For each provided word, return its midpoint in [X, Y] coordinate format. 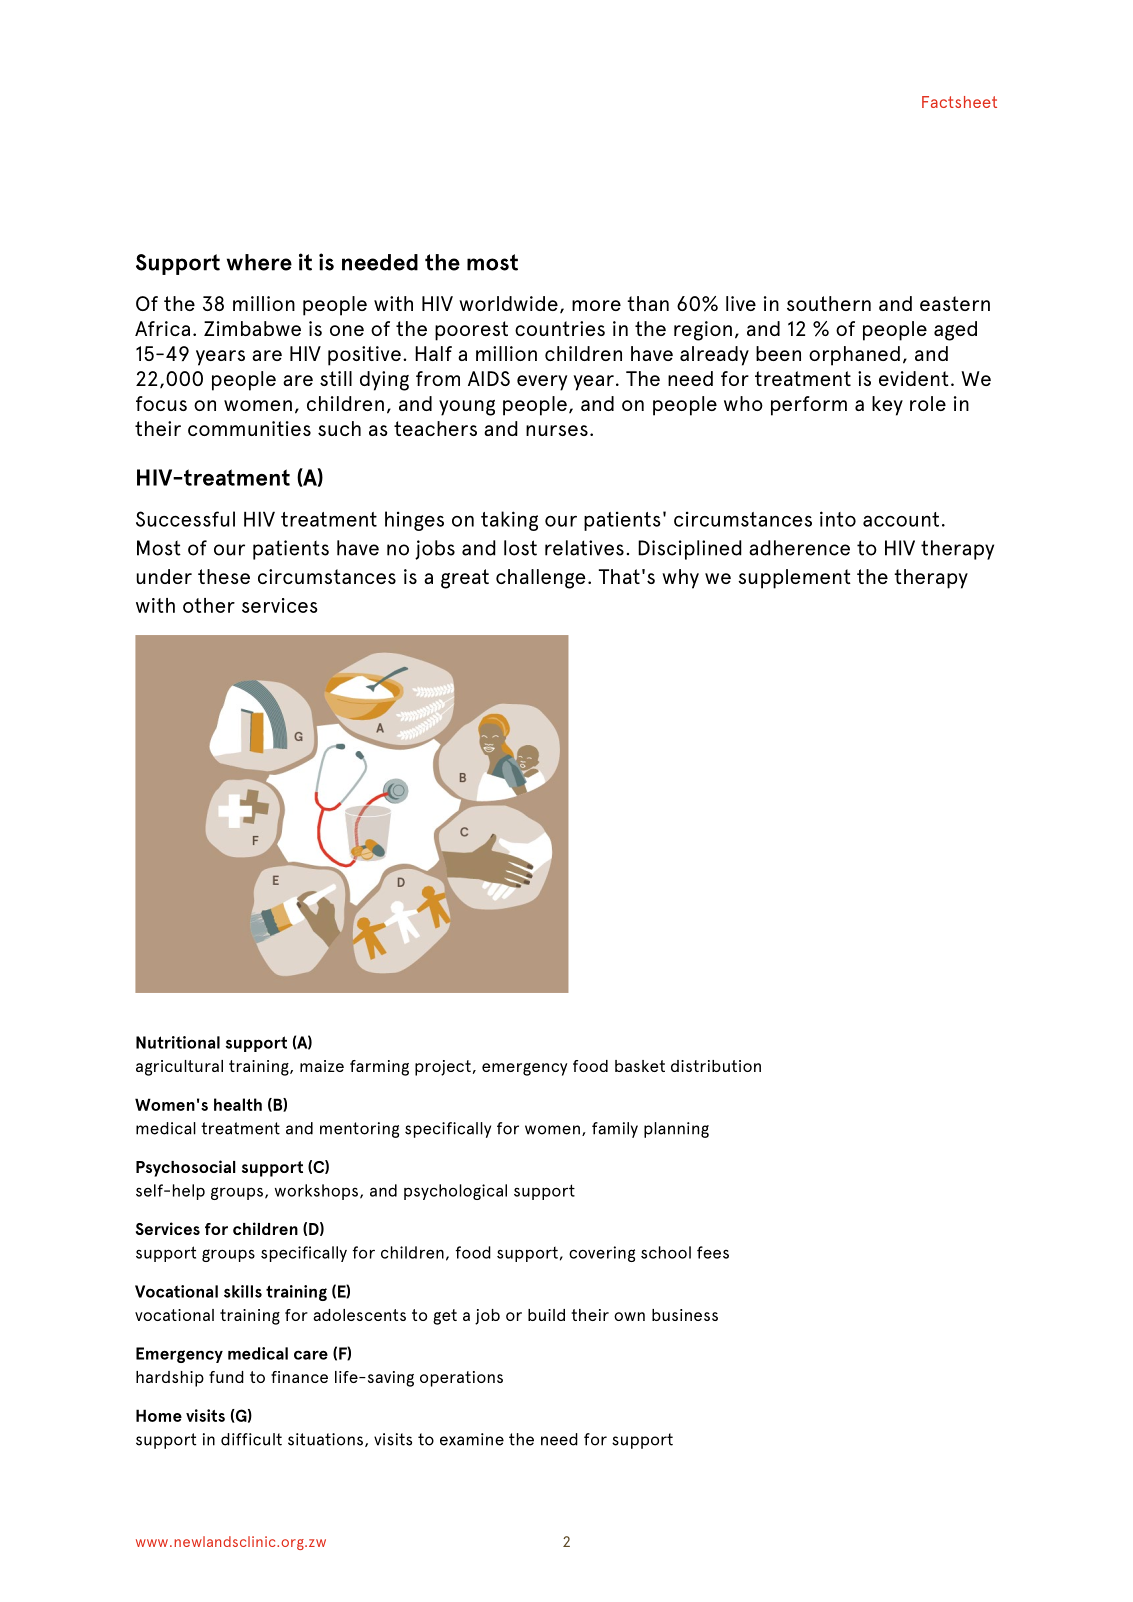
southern [829, 303]
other [209, 605]
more [596, 305]
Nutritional [178, 1042]
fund [226, 1377]
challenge [541, 579]
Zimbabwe [252, 328]
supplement [794, 579]
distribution [716, 1066]
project [443, 1068]
